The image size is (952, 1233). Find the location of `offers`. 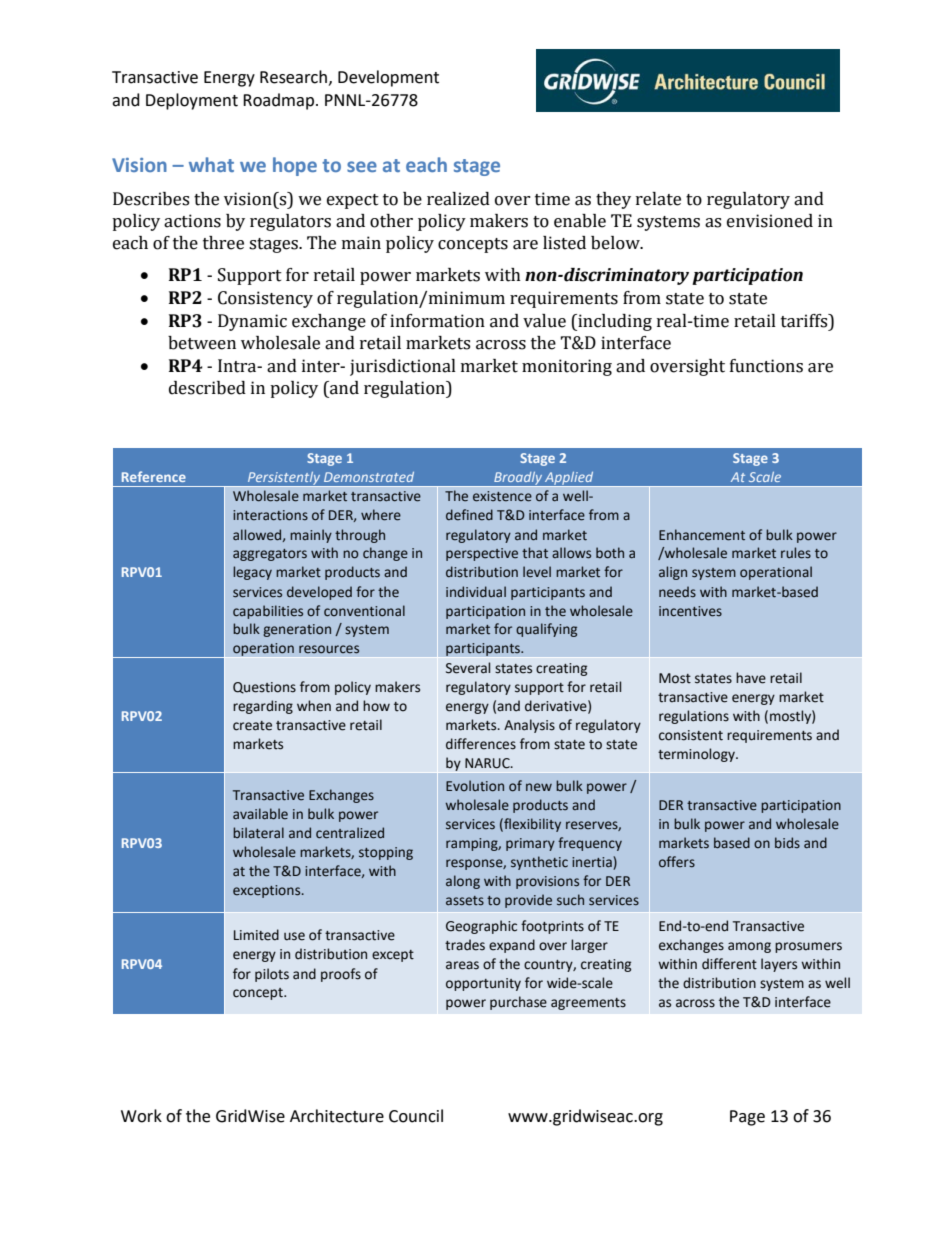

offers is located at coordinates (677, 862).
